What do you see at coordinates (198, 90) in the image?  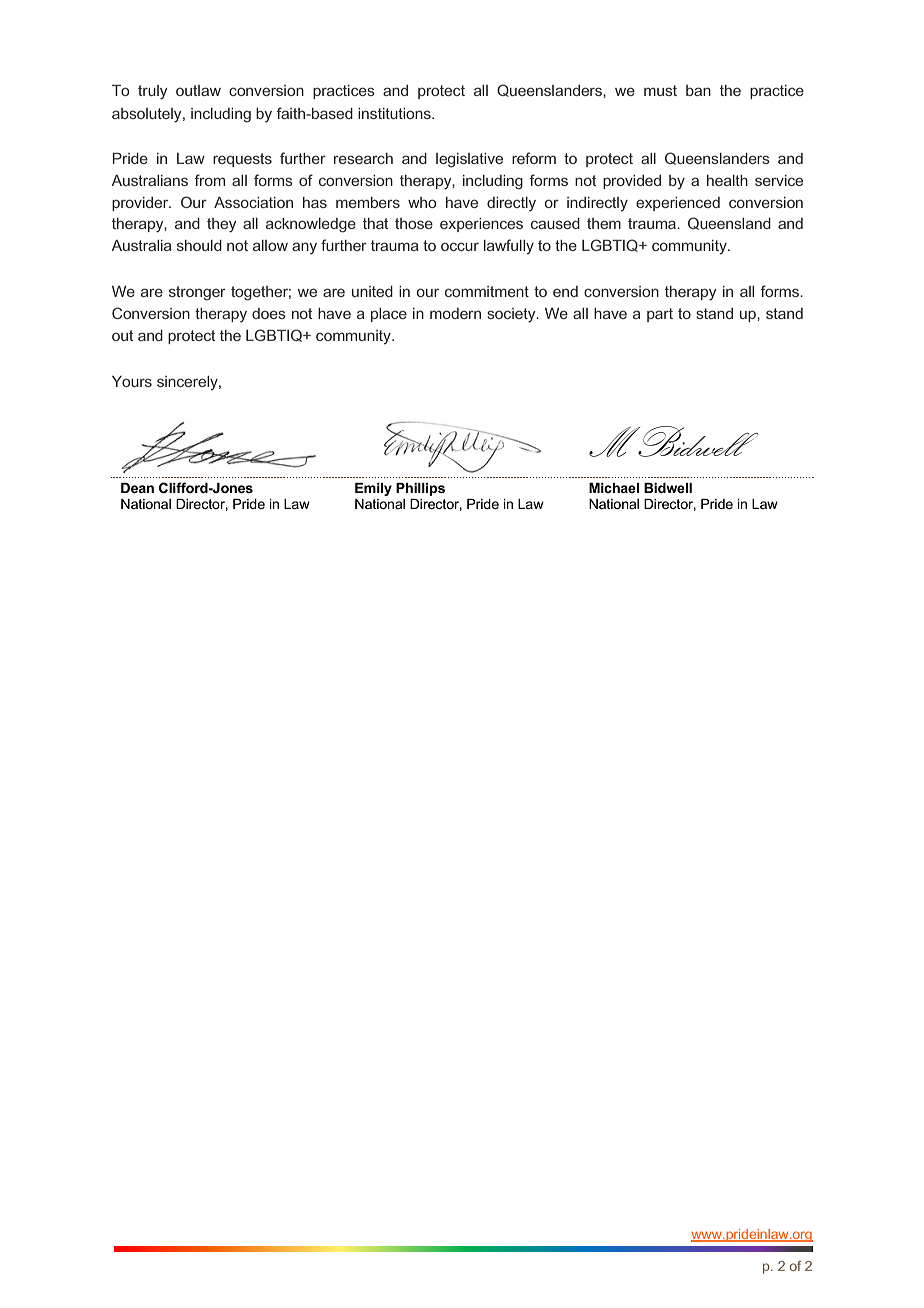 I see `outlaw` at bounding box center [198, 90].
